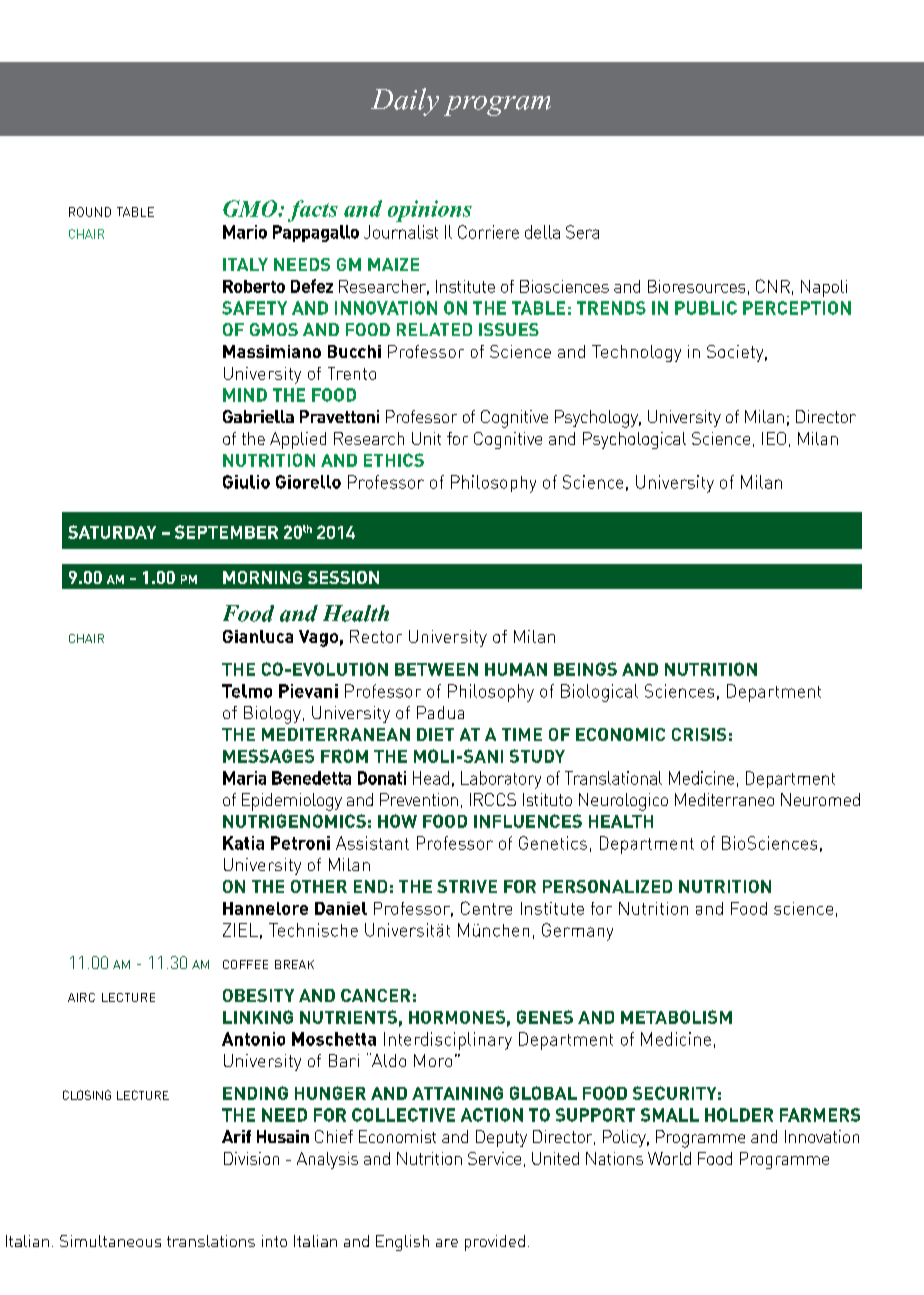 This page has height=1295, width=924. I want to click on round, so click(90, 212).
